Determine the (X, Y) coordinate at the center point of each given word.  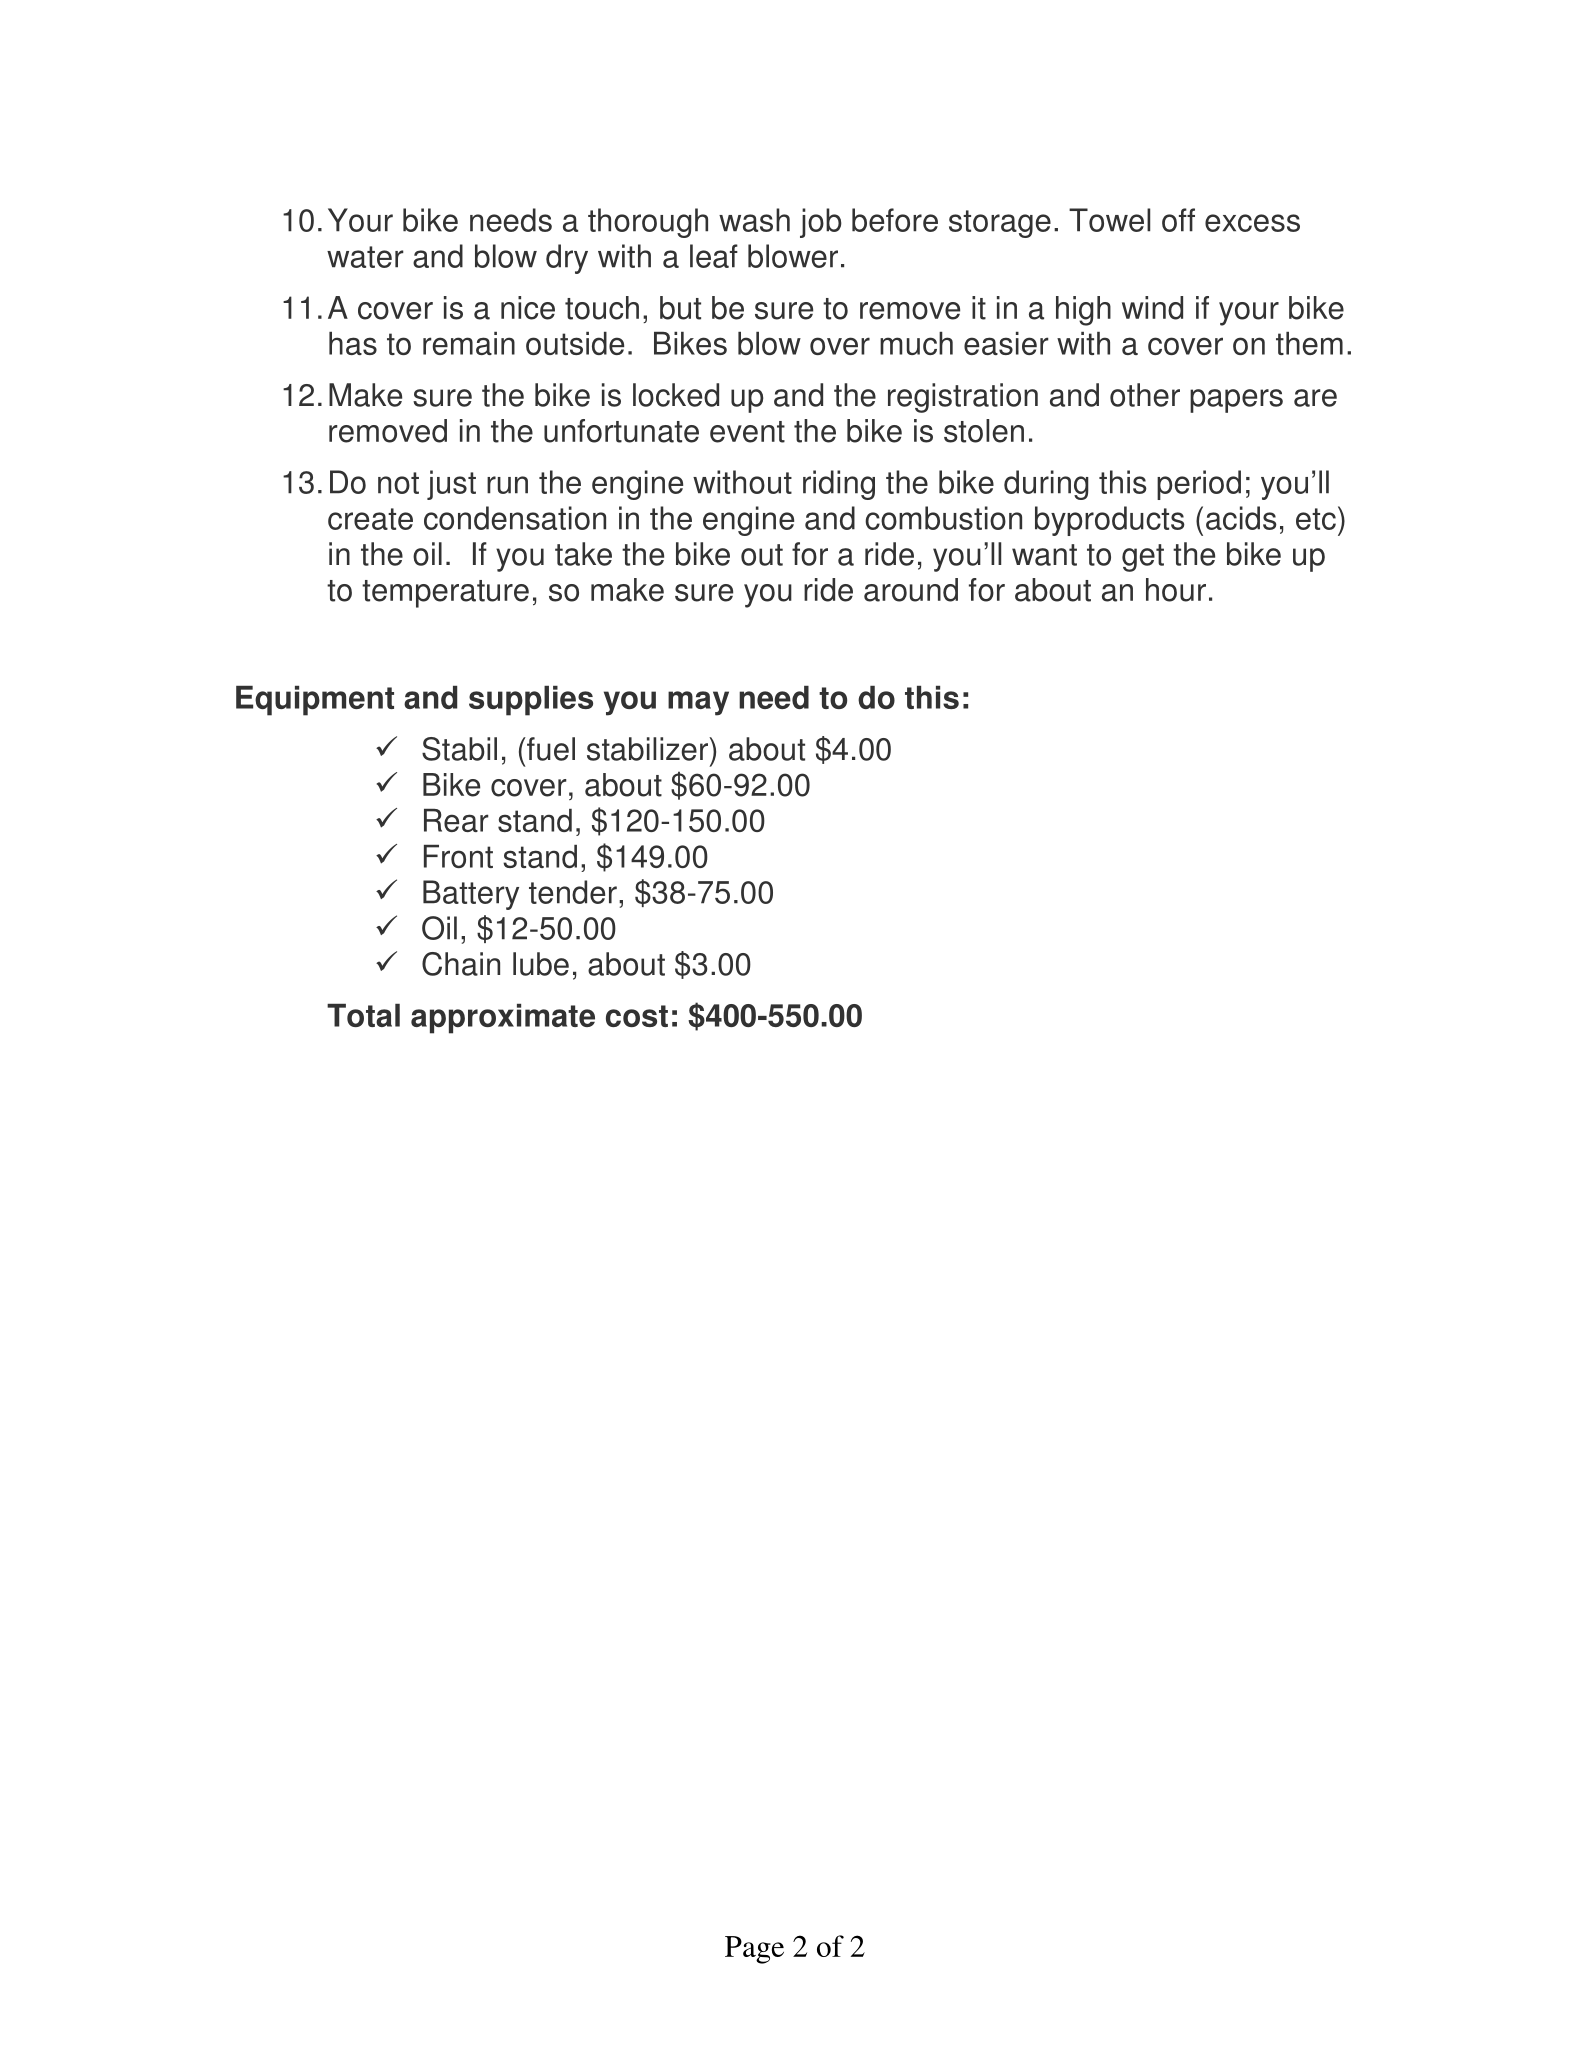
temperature (445, 594)
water (365, 257)
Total (363, 1015)
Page (754, 1950)
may (698, 703)
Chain (461, 964)
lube (541, 964)
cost (637, 1016)
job (821, 223)
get (1143, 558)
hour (1176, 590)
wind (1152, 308)
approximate (503, 1019)
